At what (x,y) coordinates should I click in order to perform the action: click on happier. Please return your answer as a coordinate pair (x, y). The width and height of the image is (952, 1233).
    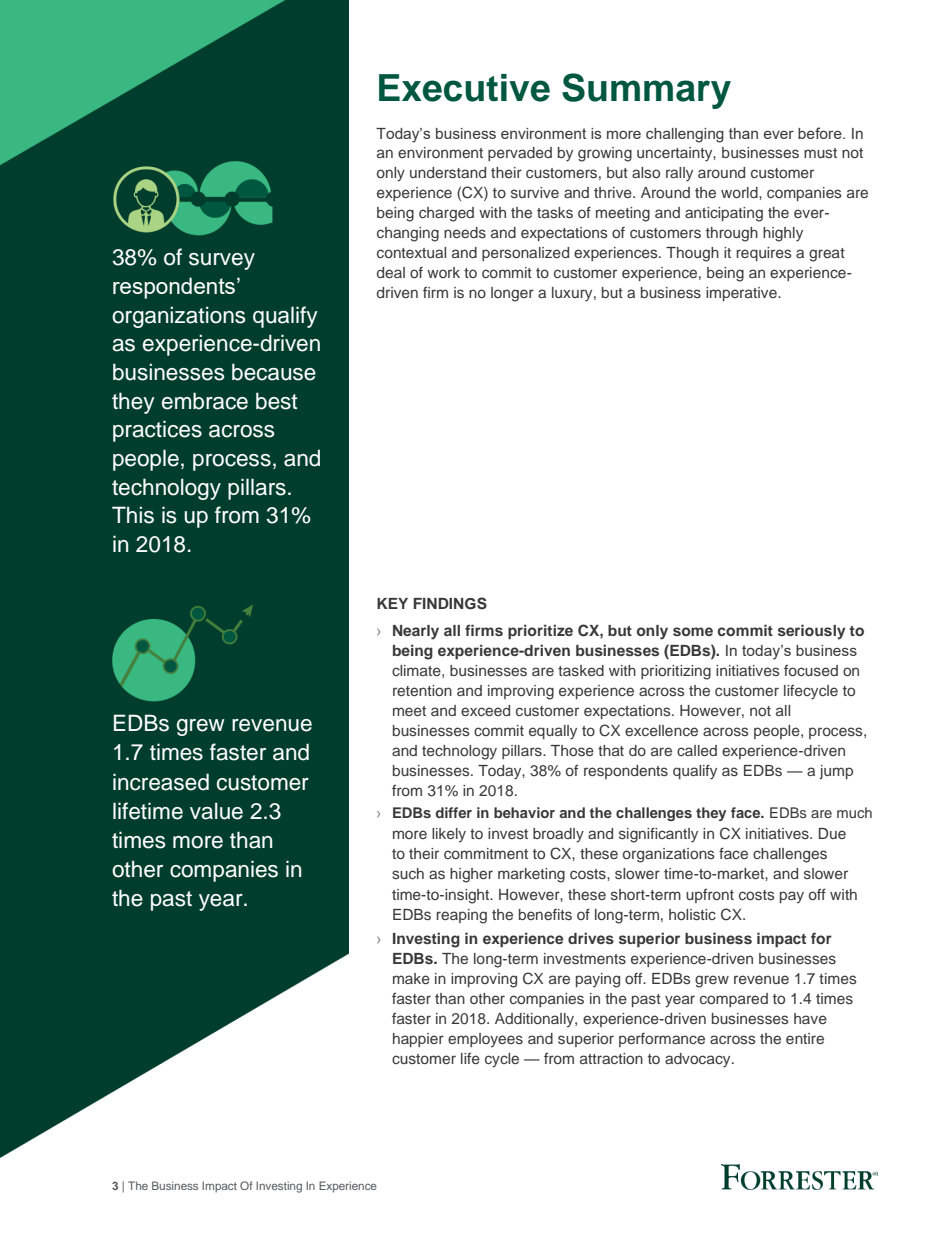
    Looking at the image, I should click on (418, 1040).
